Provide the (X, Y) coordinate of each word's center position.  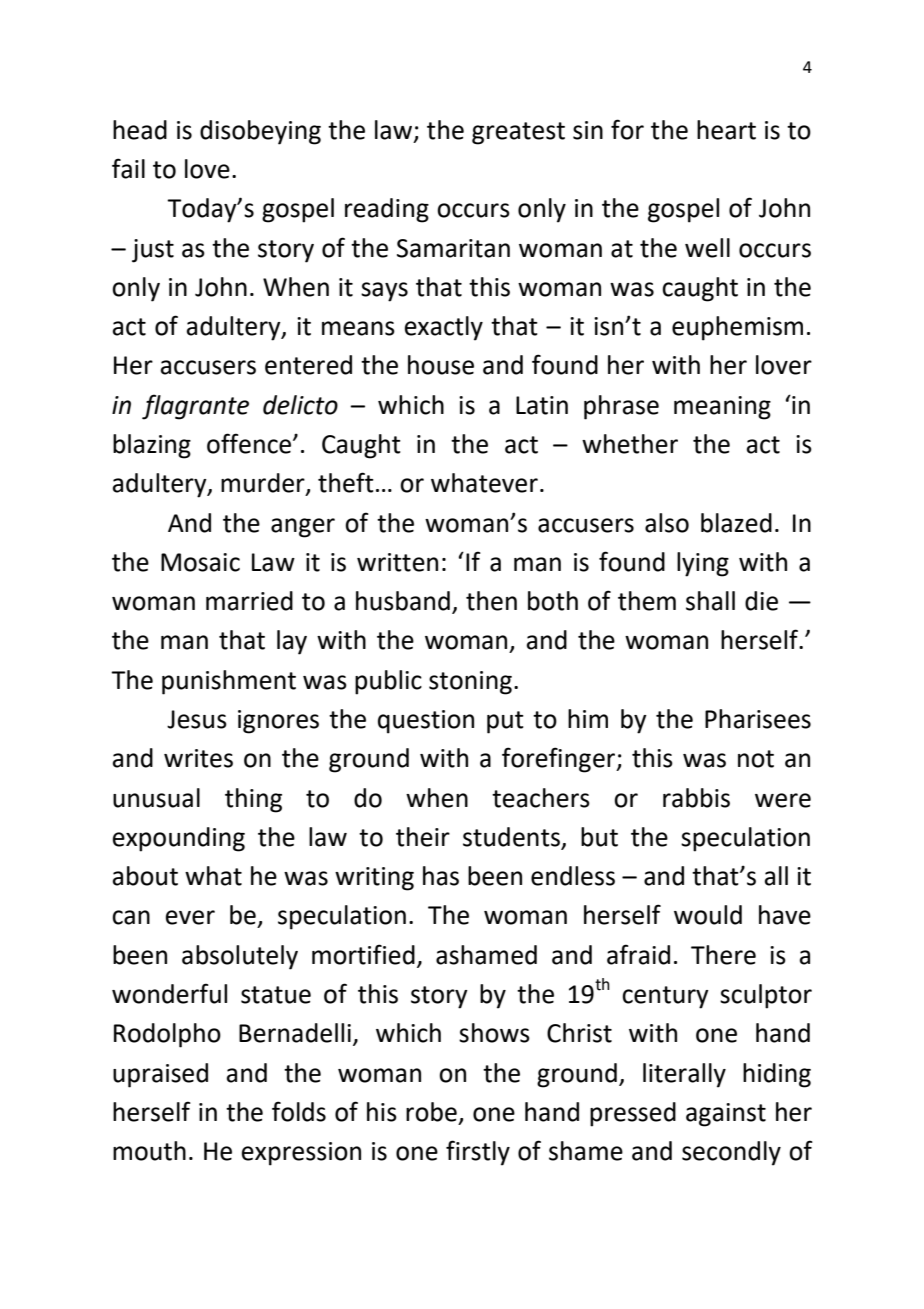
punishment (229, 682)
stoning (470, 683)
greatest (518, 133)
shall (710, 601)
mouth (149, 1151)
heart (726, 130)
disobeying (260, 132)
